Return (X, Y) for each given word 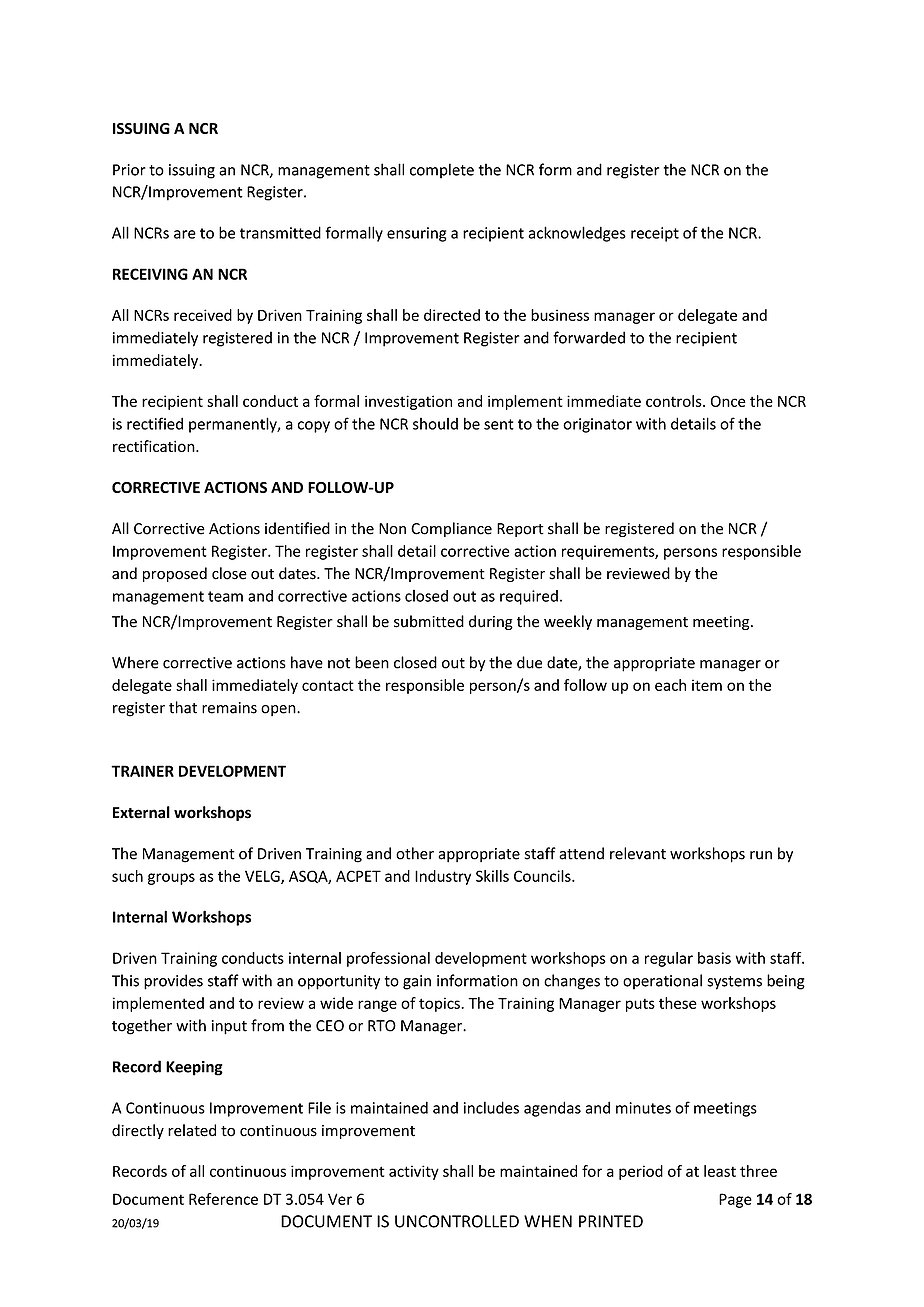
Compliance (451, 529)
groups (171, 879)
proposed (175, 574)
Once (728, 401)
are (185, 234)
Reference (223, 1199)
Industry (443, 877)
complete (442, 171)
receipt (655, 234)
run (761, 855)
